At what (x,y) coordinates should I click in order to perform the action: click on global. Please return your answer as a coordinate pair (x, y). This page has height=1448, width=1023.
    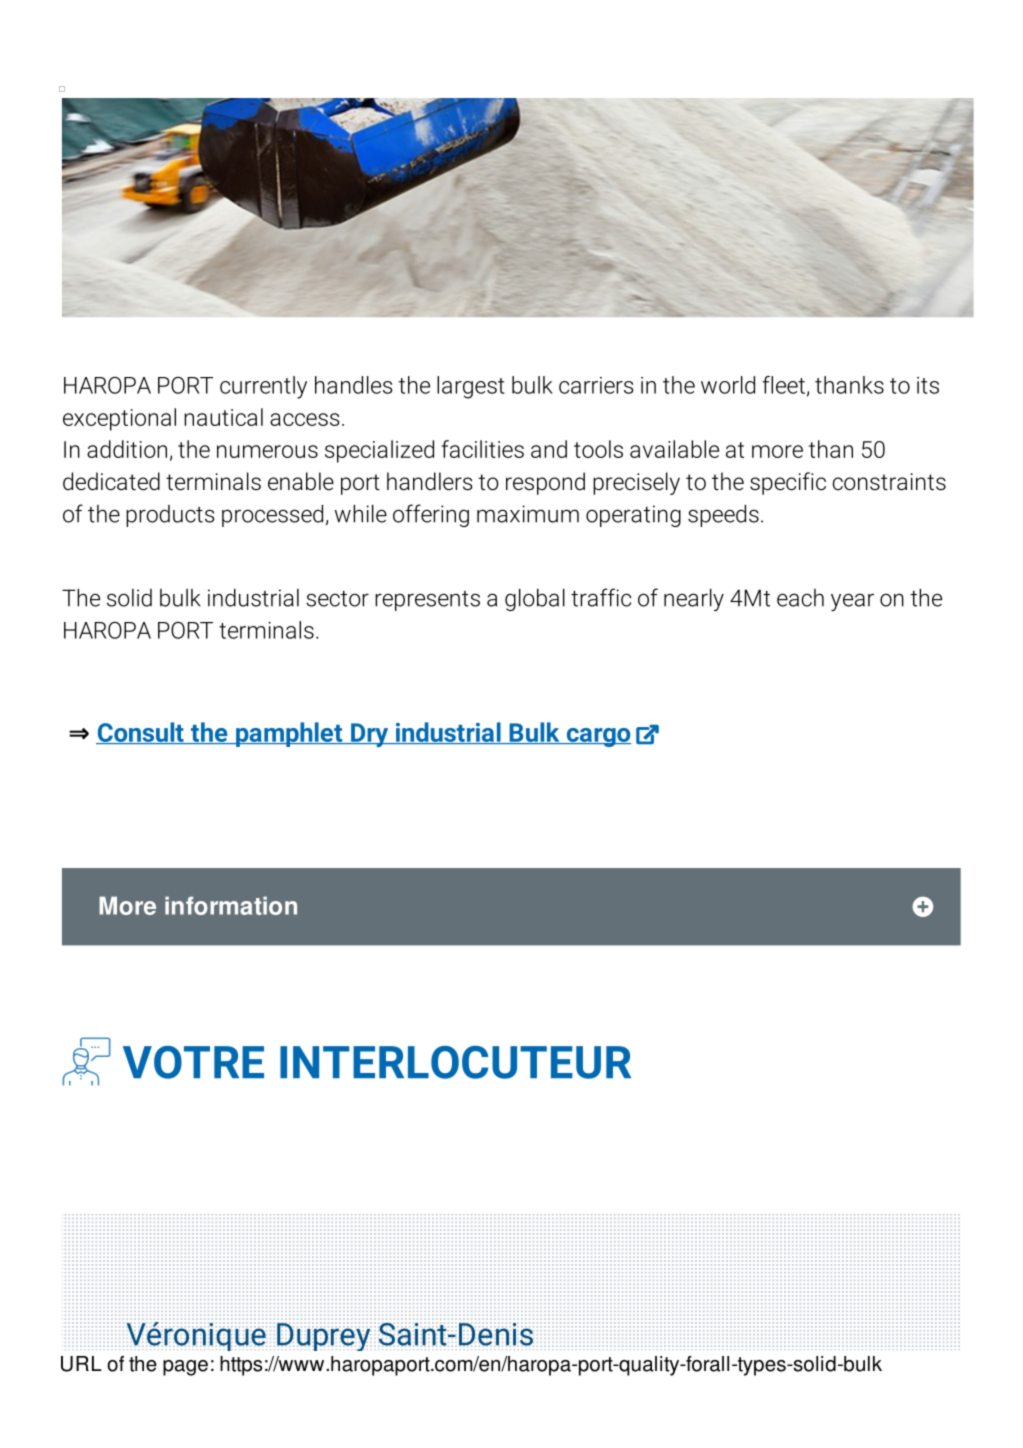
    Looking at the image, I should click on (535, 600).
